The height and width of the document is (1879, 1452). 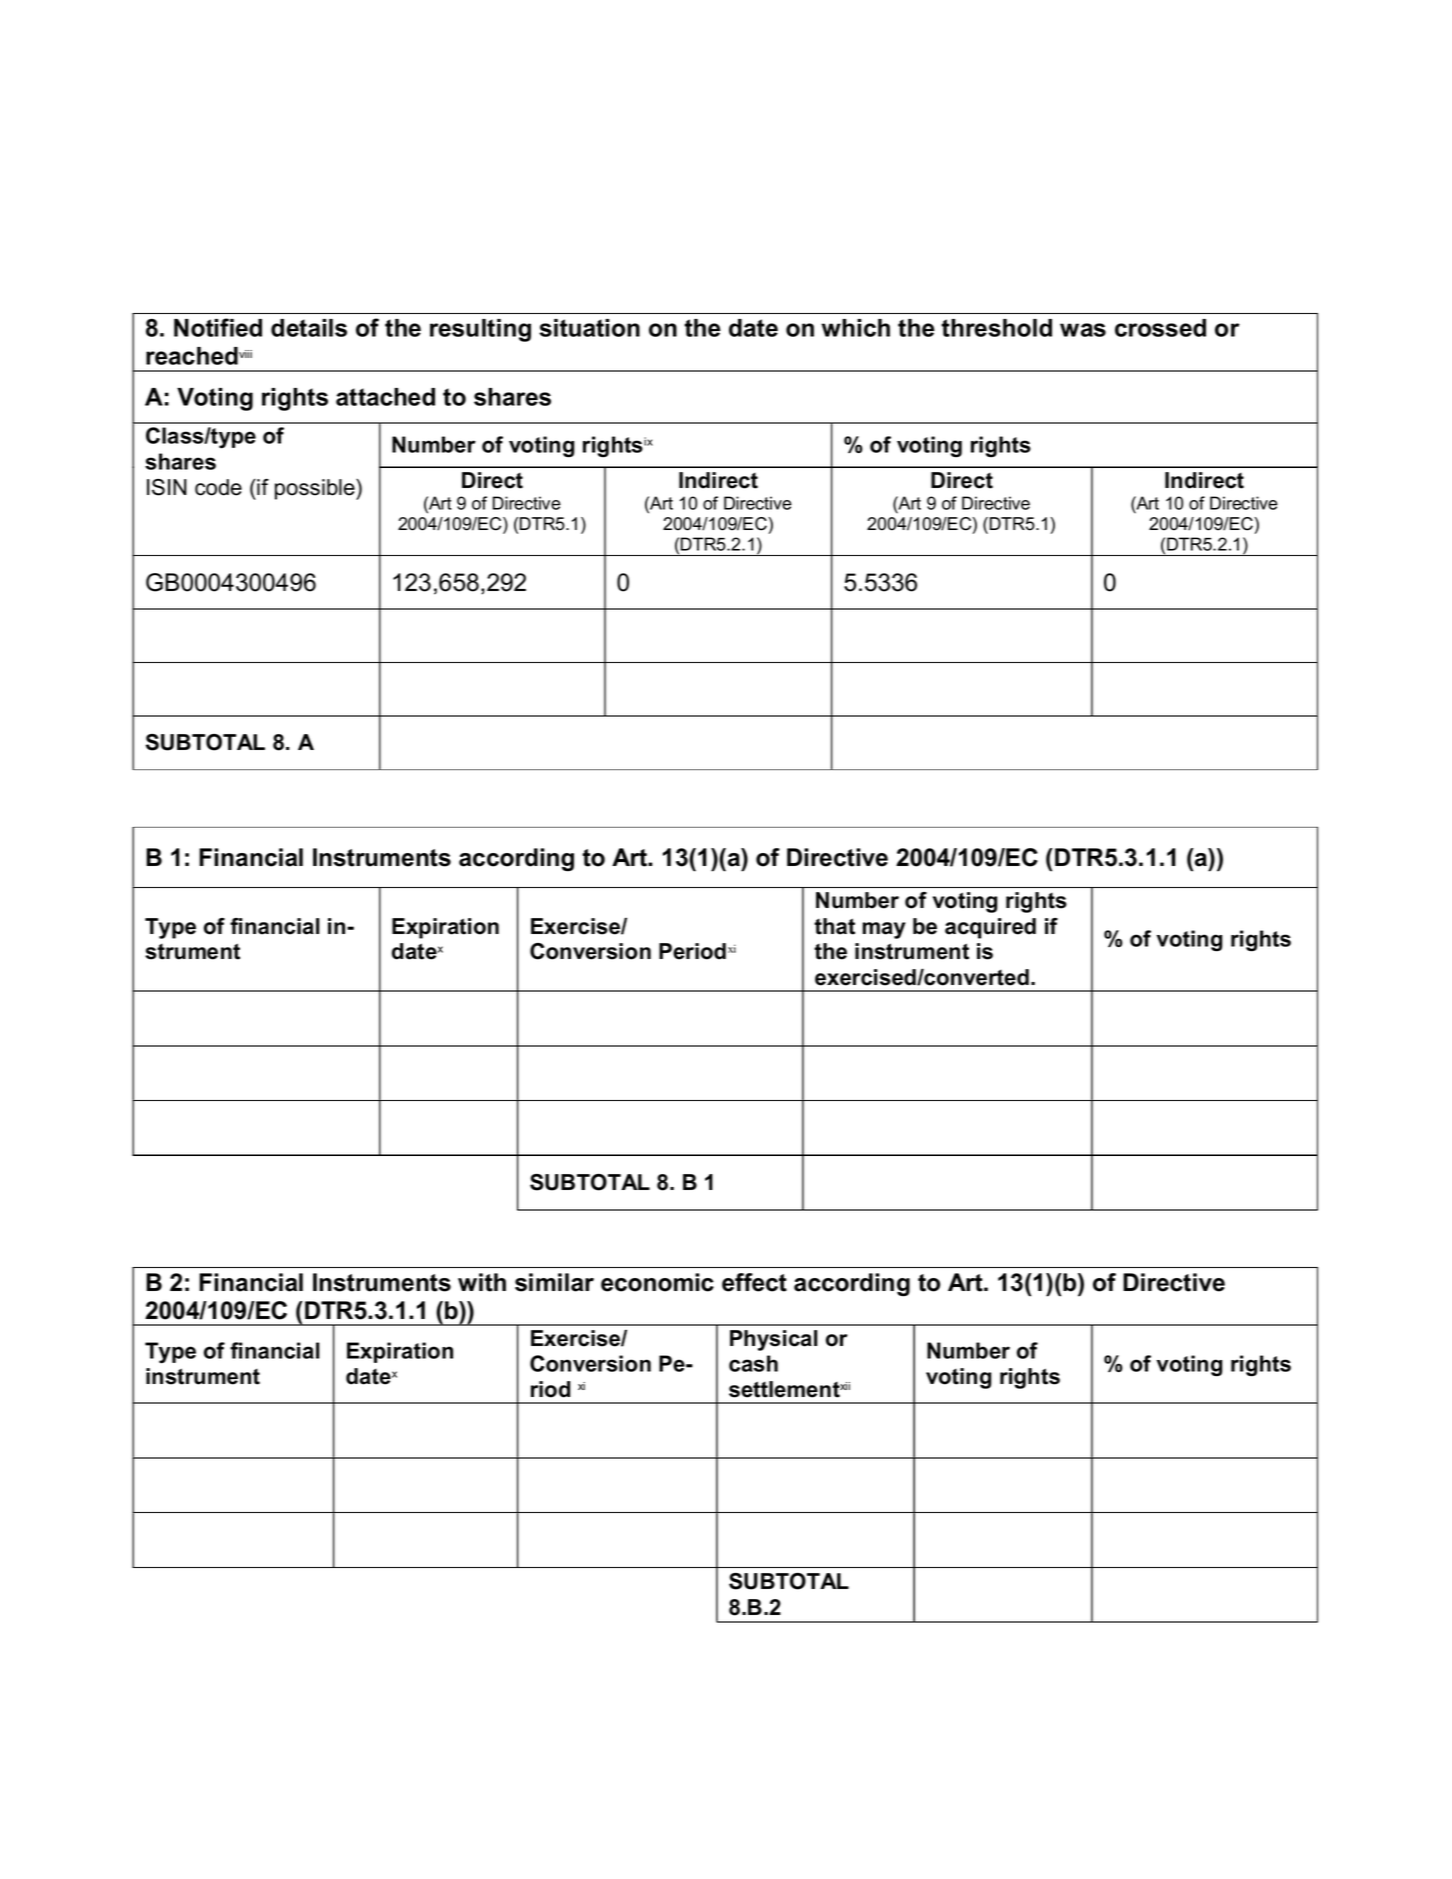 I want to click on similar, so click(x=554, y=1282).
